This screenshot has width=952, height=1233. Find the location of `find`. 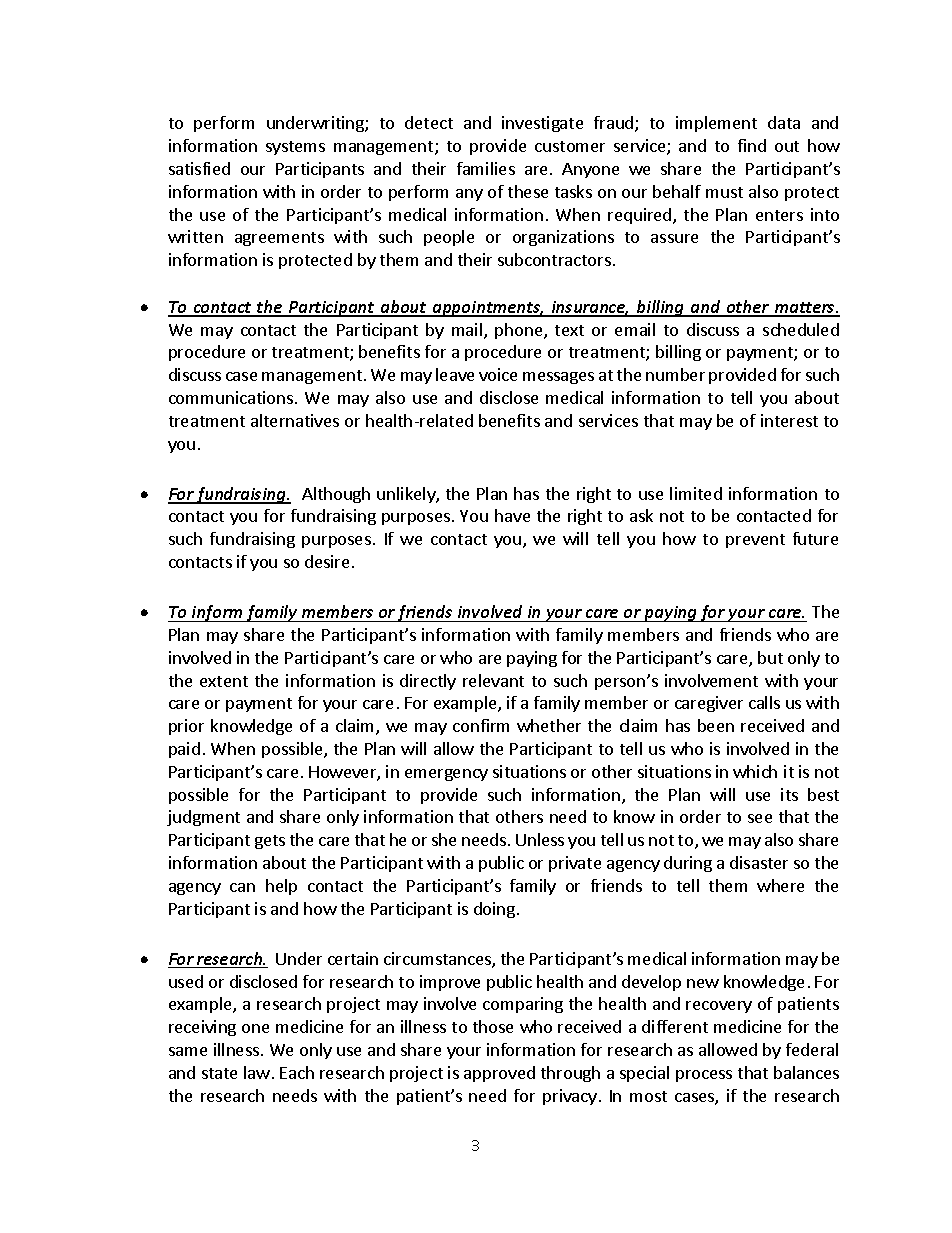

find is located at coordinates (752, 145).
